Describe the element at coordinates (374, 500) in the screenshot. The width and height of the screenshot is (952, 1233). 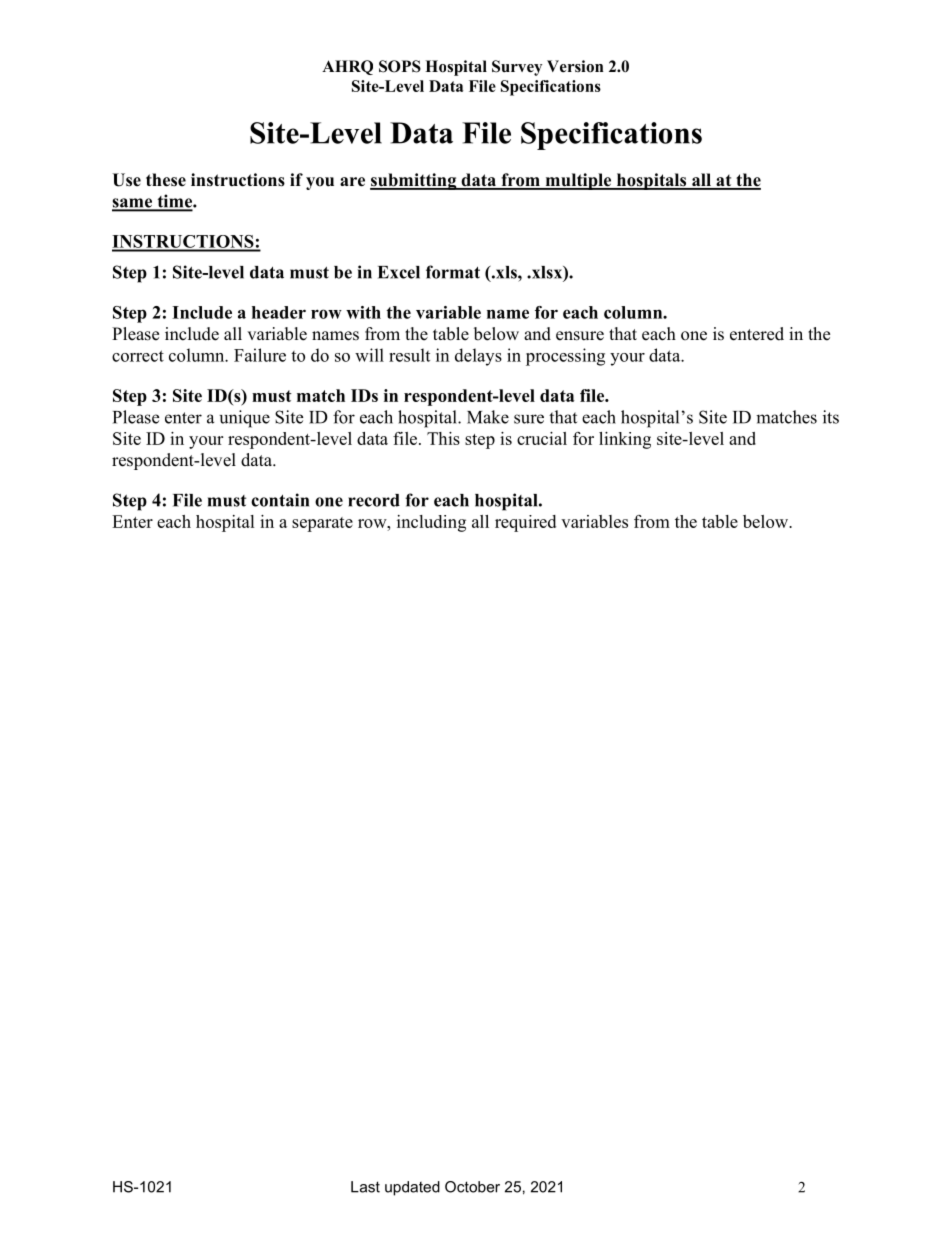
I see `record` at that location.
